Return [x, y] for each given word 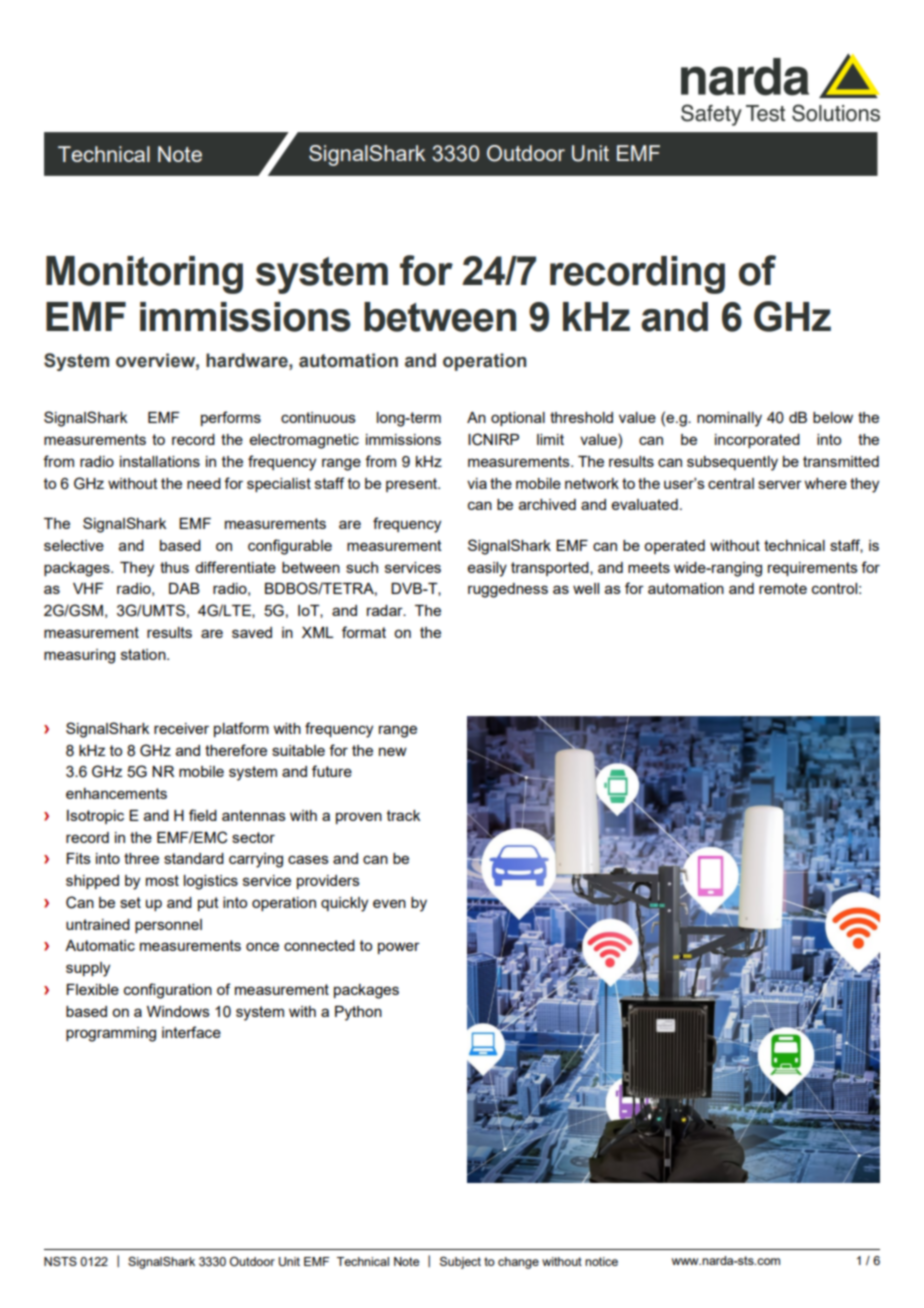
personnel [168, 926]
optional [518, 419]
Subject [460, 1263]
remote [783, 588]
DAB [184, 588]
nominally [729, 419]
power [399, 948]
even [389, 903]
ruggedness [508, 590]
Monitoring [144, 275]
